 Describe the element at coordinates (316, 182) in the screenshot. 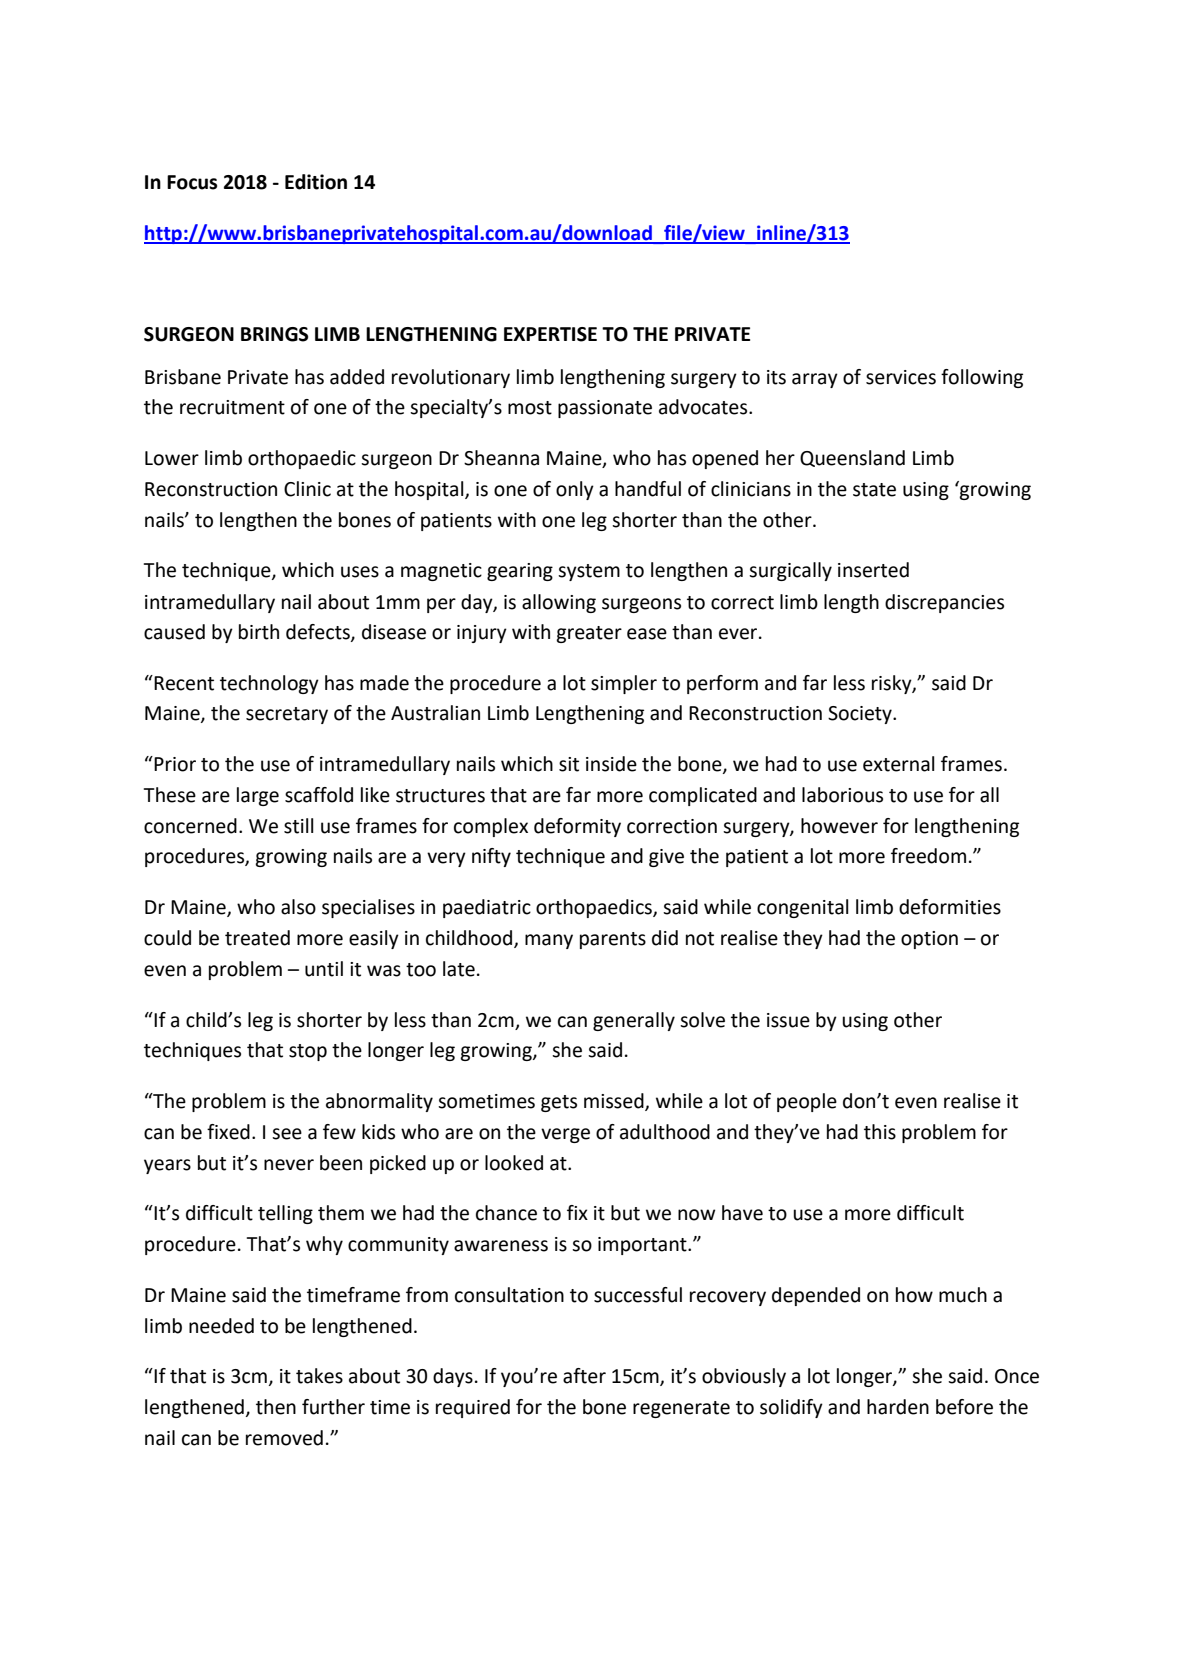

I see `Edition` at that location.
